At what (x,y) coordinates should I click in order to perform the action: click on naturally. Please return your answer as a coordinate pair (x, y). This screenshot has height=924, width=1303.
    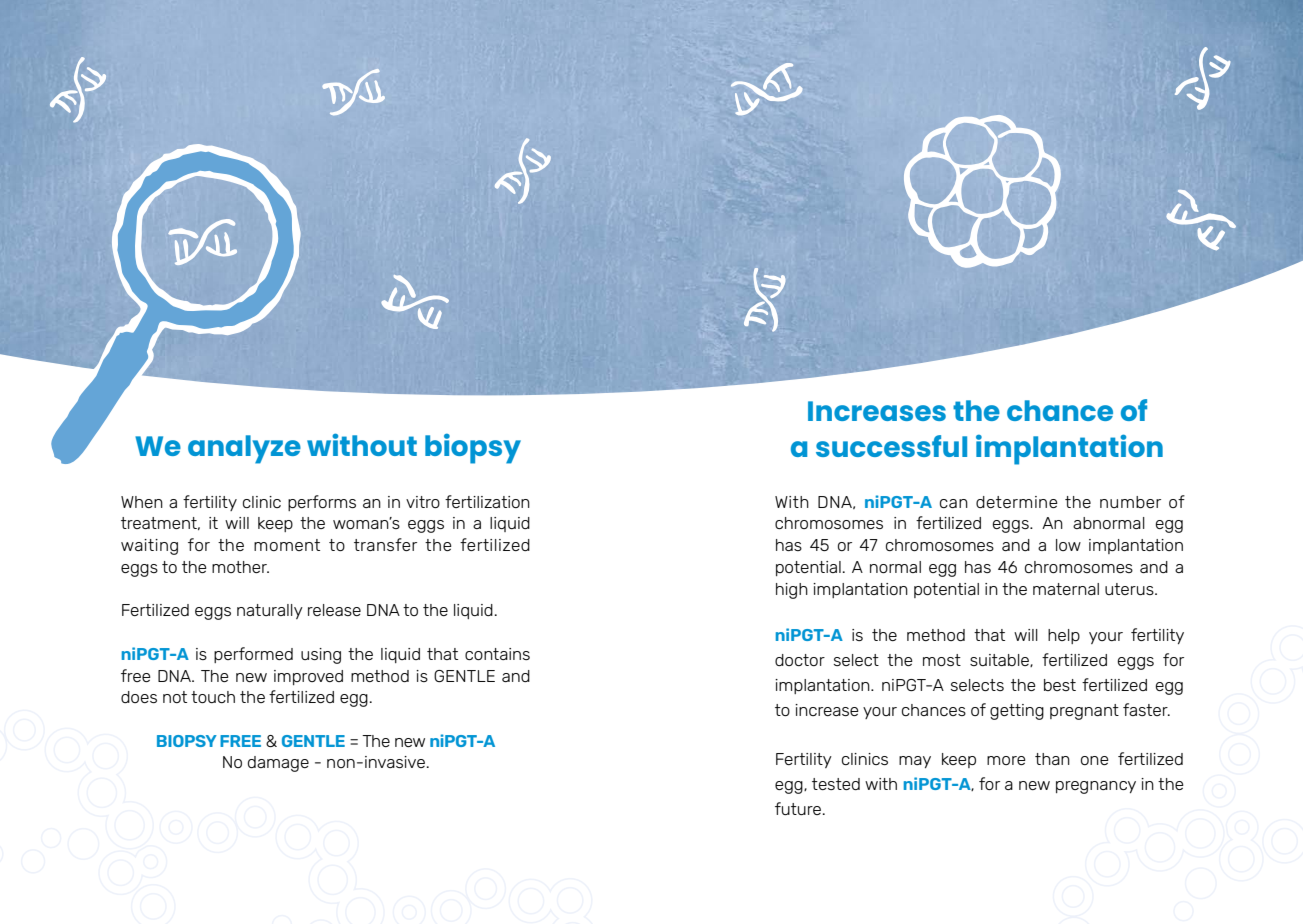
    Looking at the image, I should click on (270, 611).
